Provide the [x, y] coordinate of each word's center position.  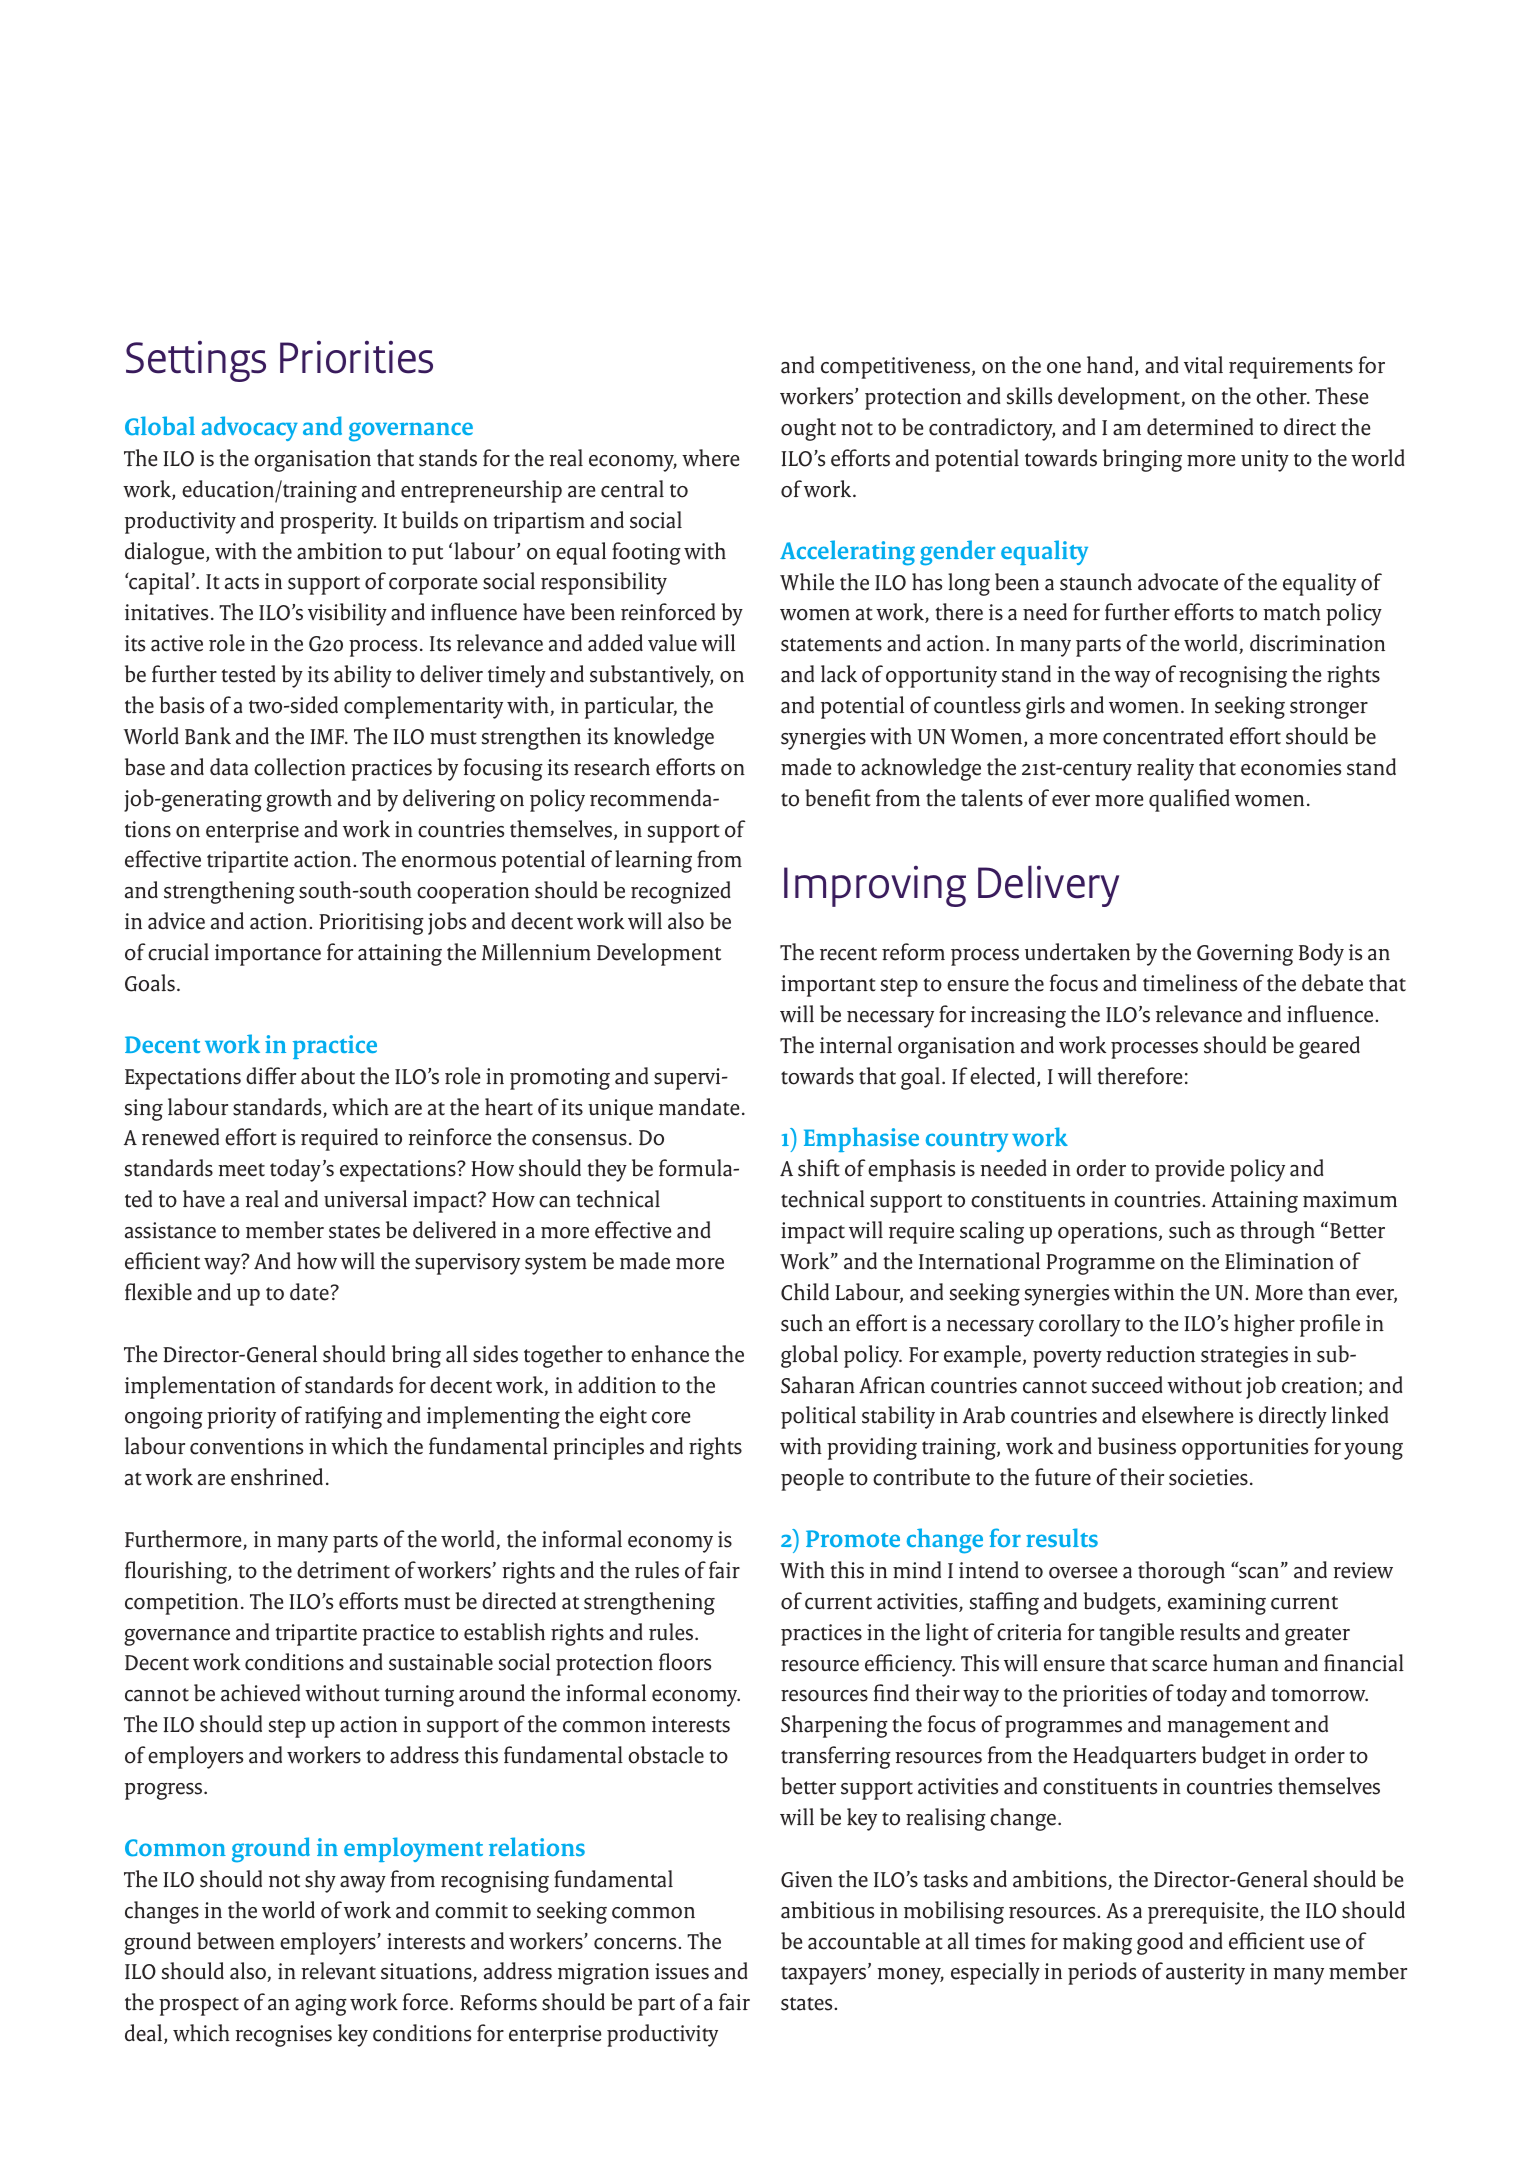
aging [321, 2005]
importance [268, 955]
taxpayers [823, 1975]
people [812, 1479]
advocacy [250, 428]
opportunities [1245, 1449]
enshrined [277, 1477]
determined [1200, 427]
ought [808, 429]
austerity [1205, 1974]
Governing [1245, 955]
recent [848, 954]
